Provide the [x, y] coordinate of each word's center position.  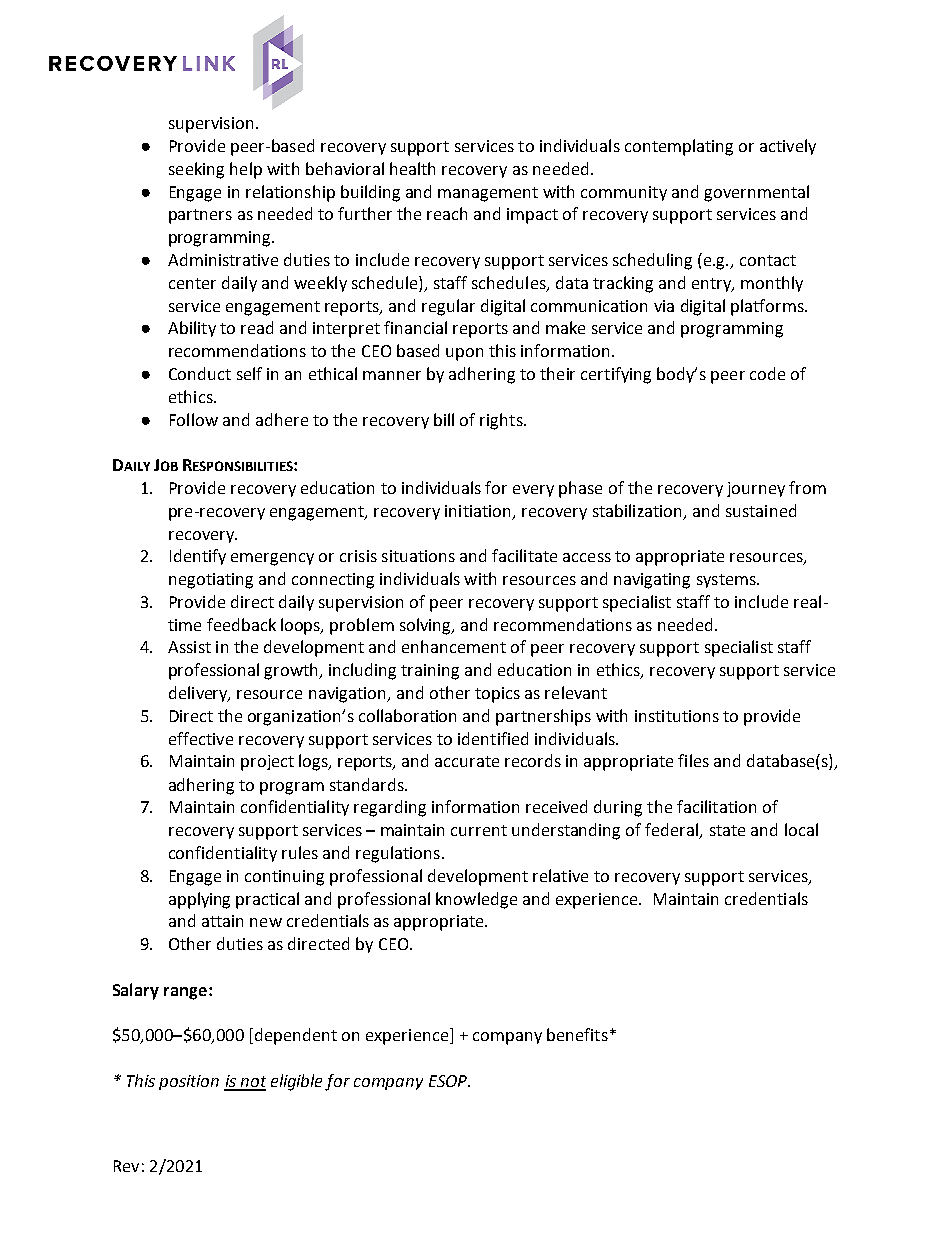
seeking [196, 170]
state [727, 830]
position [189, 1082]
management [488, 194]
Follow [194, 419]
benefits [577, 1034]
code [767, 373]
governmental [756, 193]
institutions [677, 716]
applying [199, 900]
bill [444, 419]
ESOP [449, 1081]
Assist [189, 647]
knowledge [476, 900]
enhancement [454, 646]
